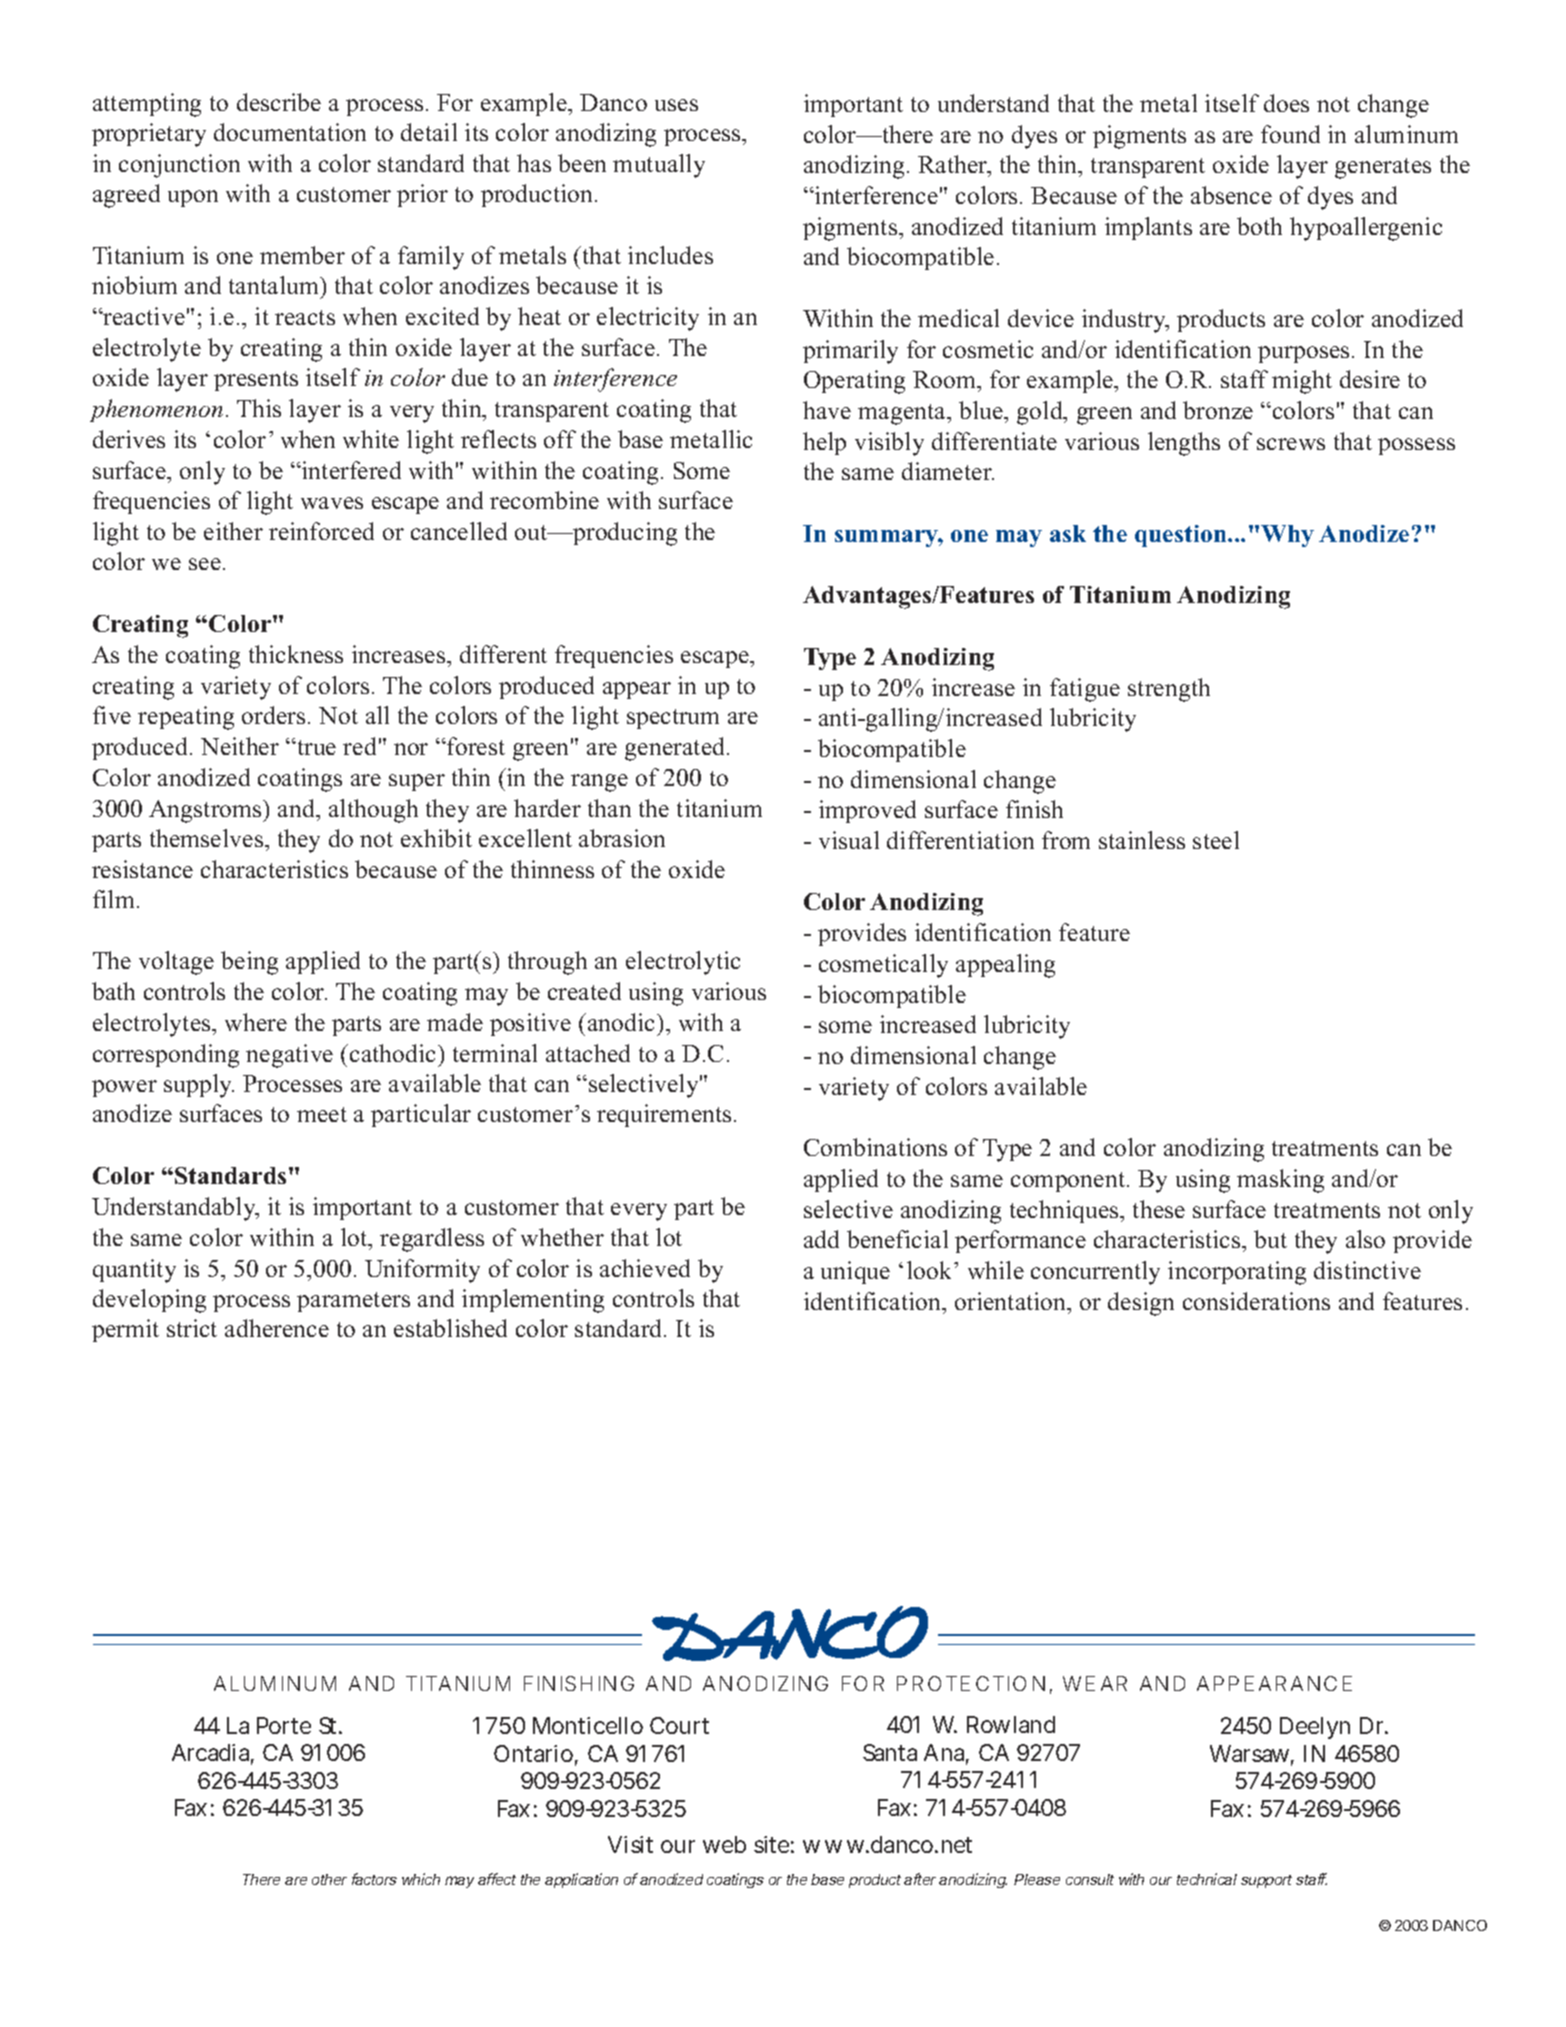  Describe the element at coordinates (277, 1328) in the page. I see `adherence` at that location.
